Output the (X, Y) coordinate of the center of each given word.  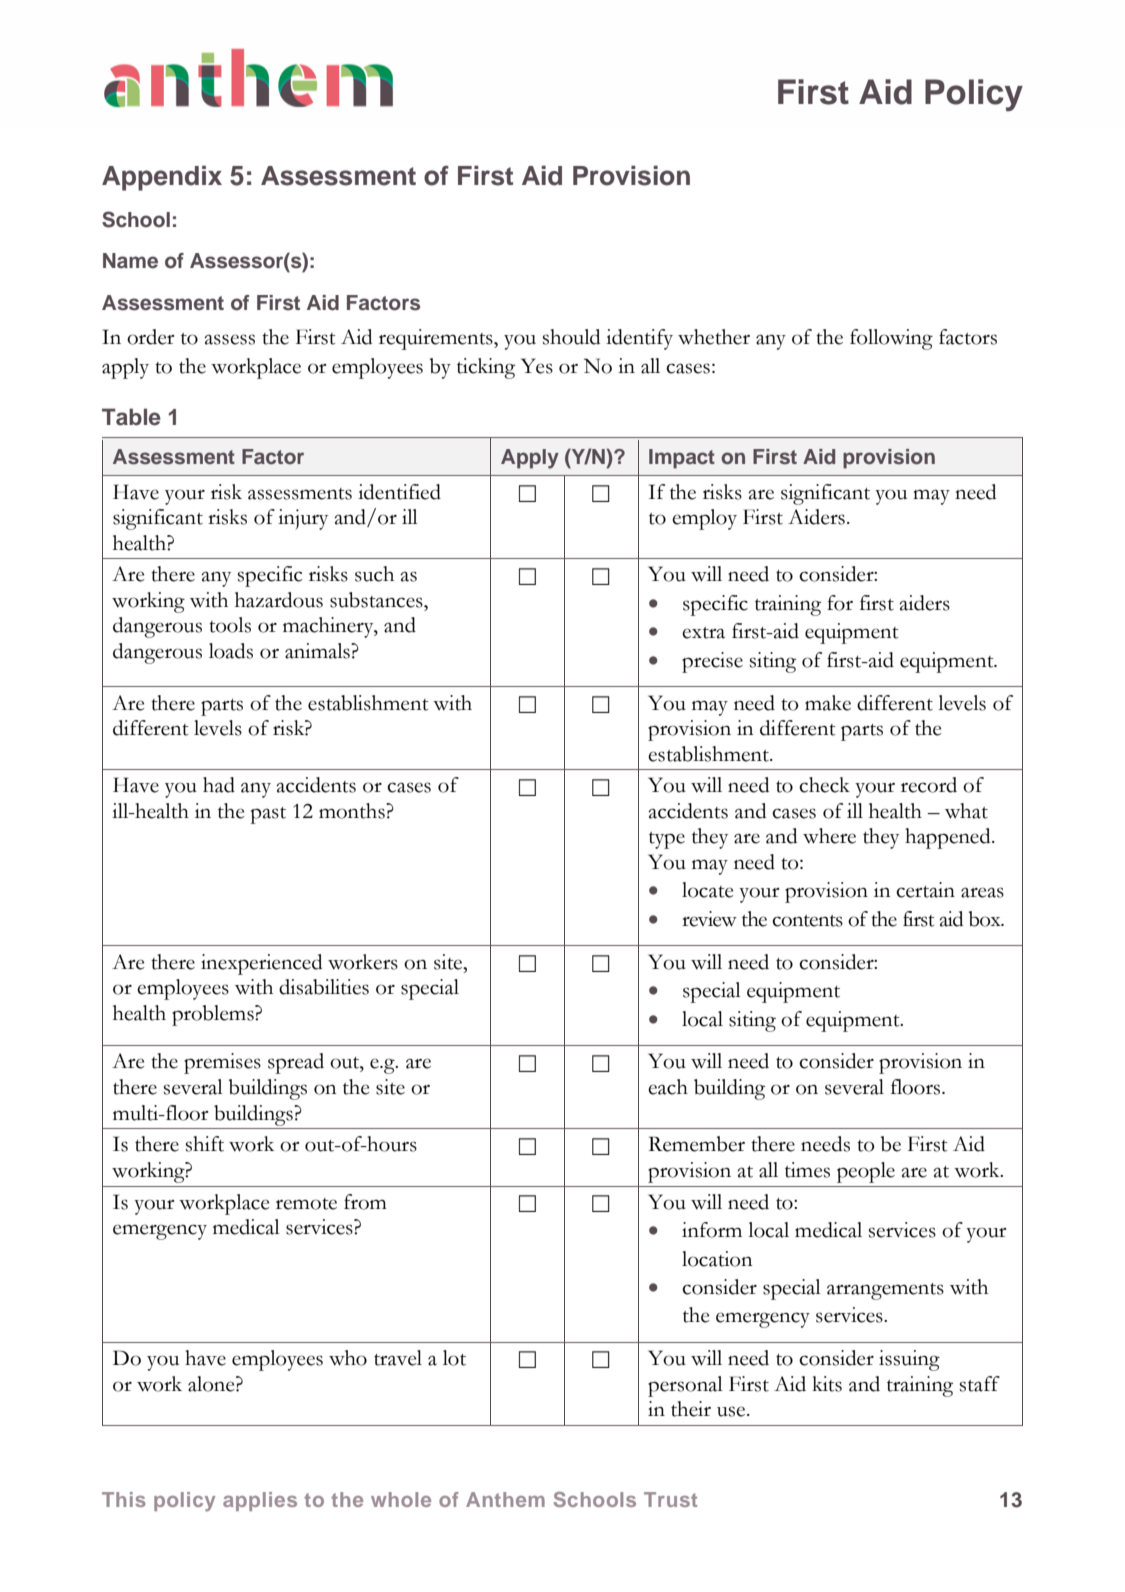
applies (260, 1501)
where (829, 836)
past (268, 815)
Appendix (162, 178)
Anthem (505, 1499)
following (891, 339)
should (571, 337)
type (667, 840)
